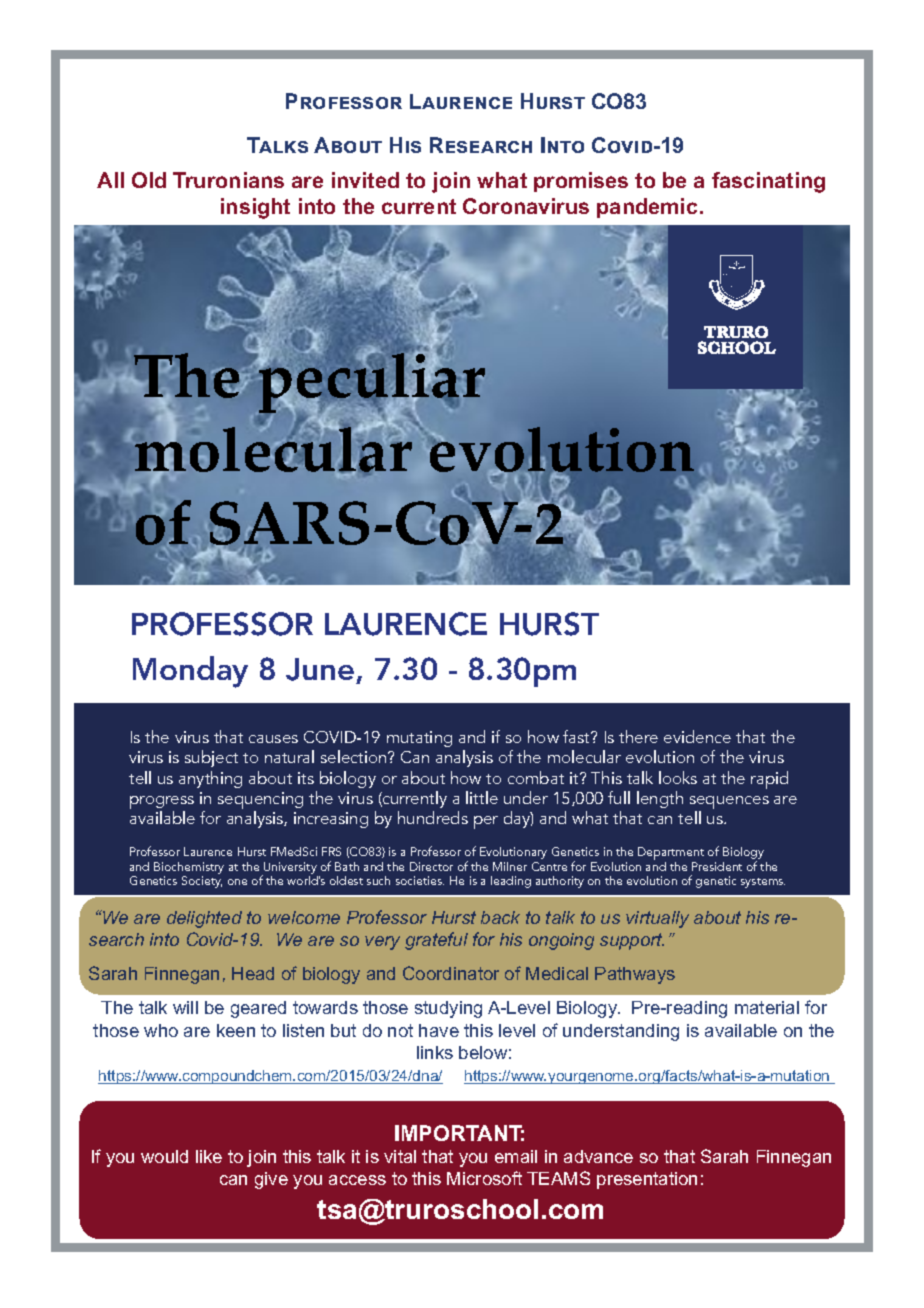 The width and height of the screenshot is (924, 1308). I want to click on Monday, so click(190, 672).
